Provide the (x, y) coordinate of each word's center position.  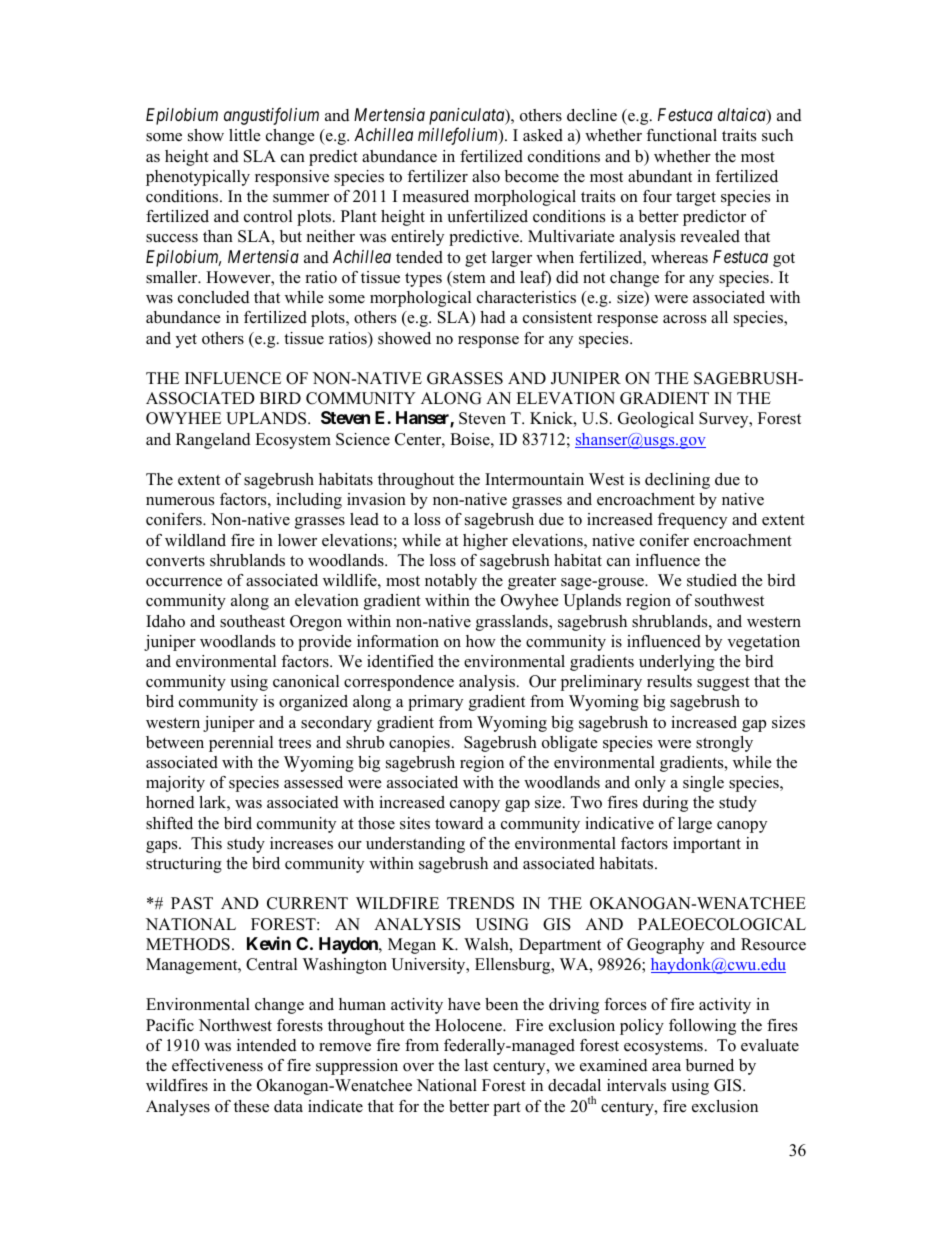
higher (485, 542)
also (486, 176)
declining (677, 481)
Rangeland (213, 441)
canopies (419, 744)
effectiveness (217, 1065)
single (703, 784)
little (245, 135)
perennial (241, 744)
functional (681, 135)
